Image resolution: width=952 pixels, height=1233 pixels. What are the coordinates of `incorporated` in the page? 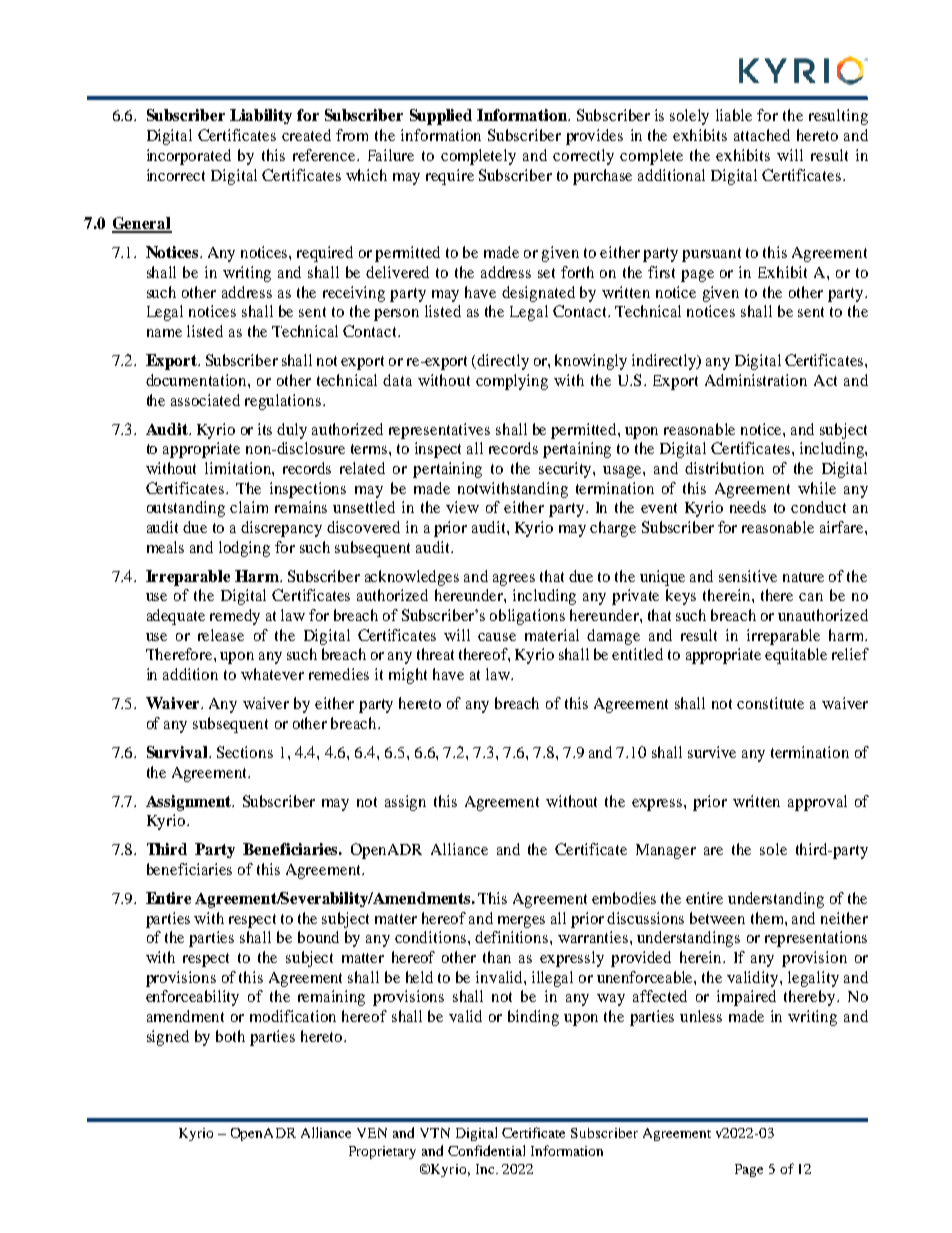 It's located at (189, 157).
